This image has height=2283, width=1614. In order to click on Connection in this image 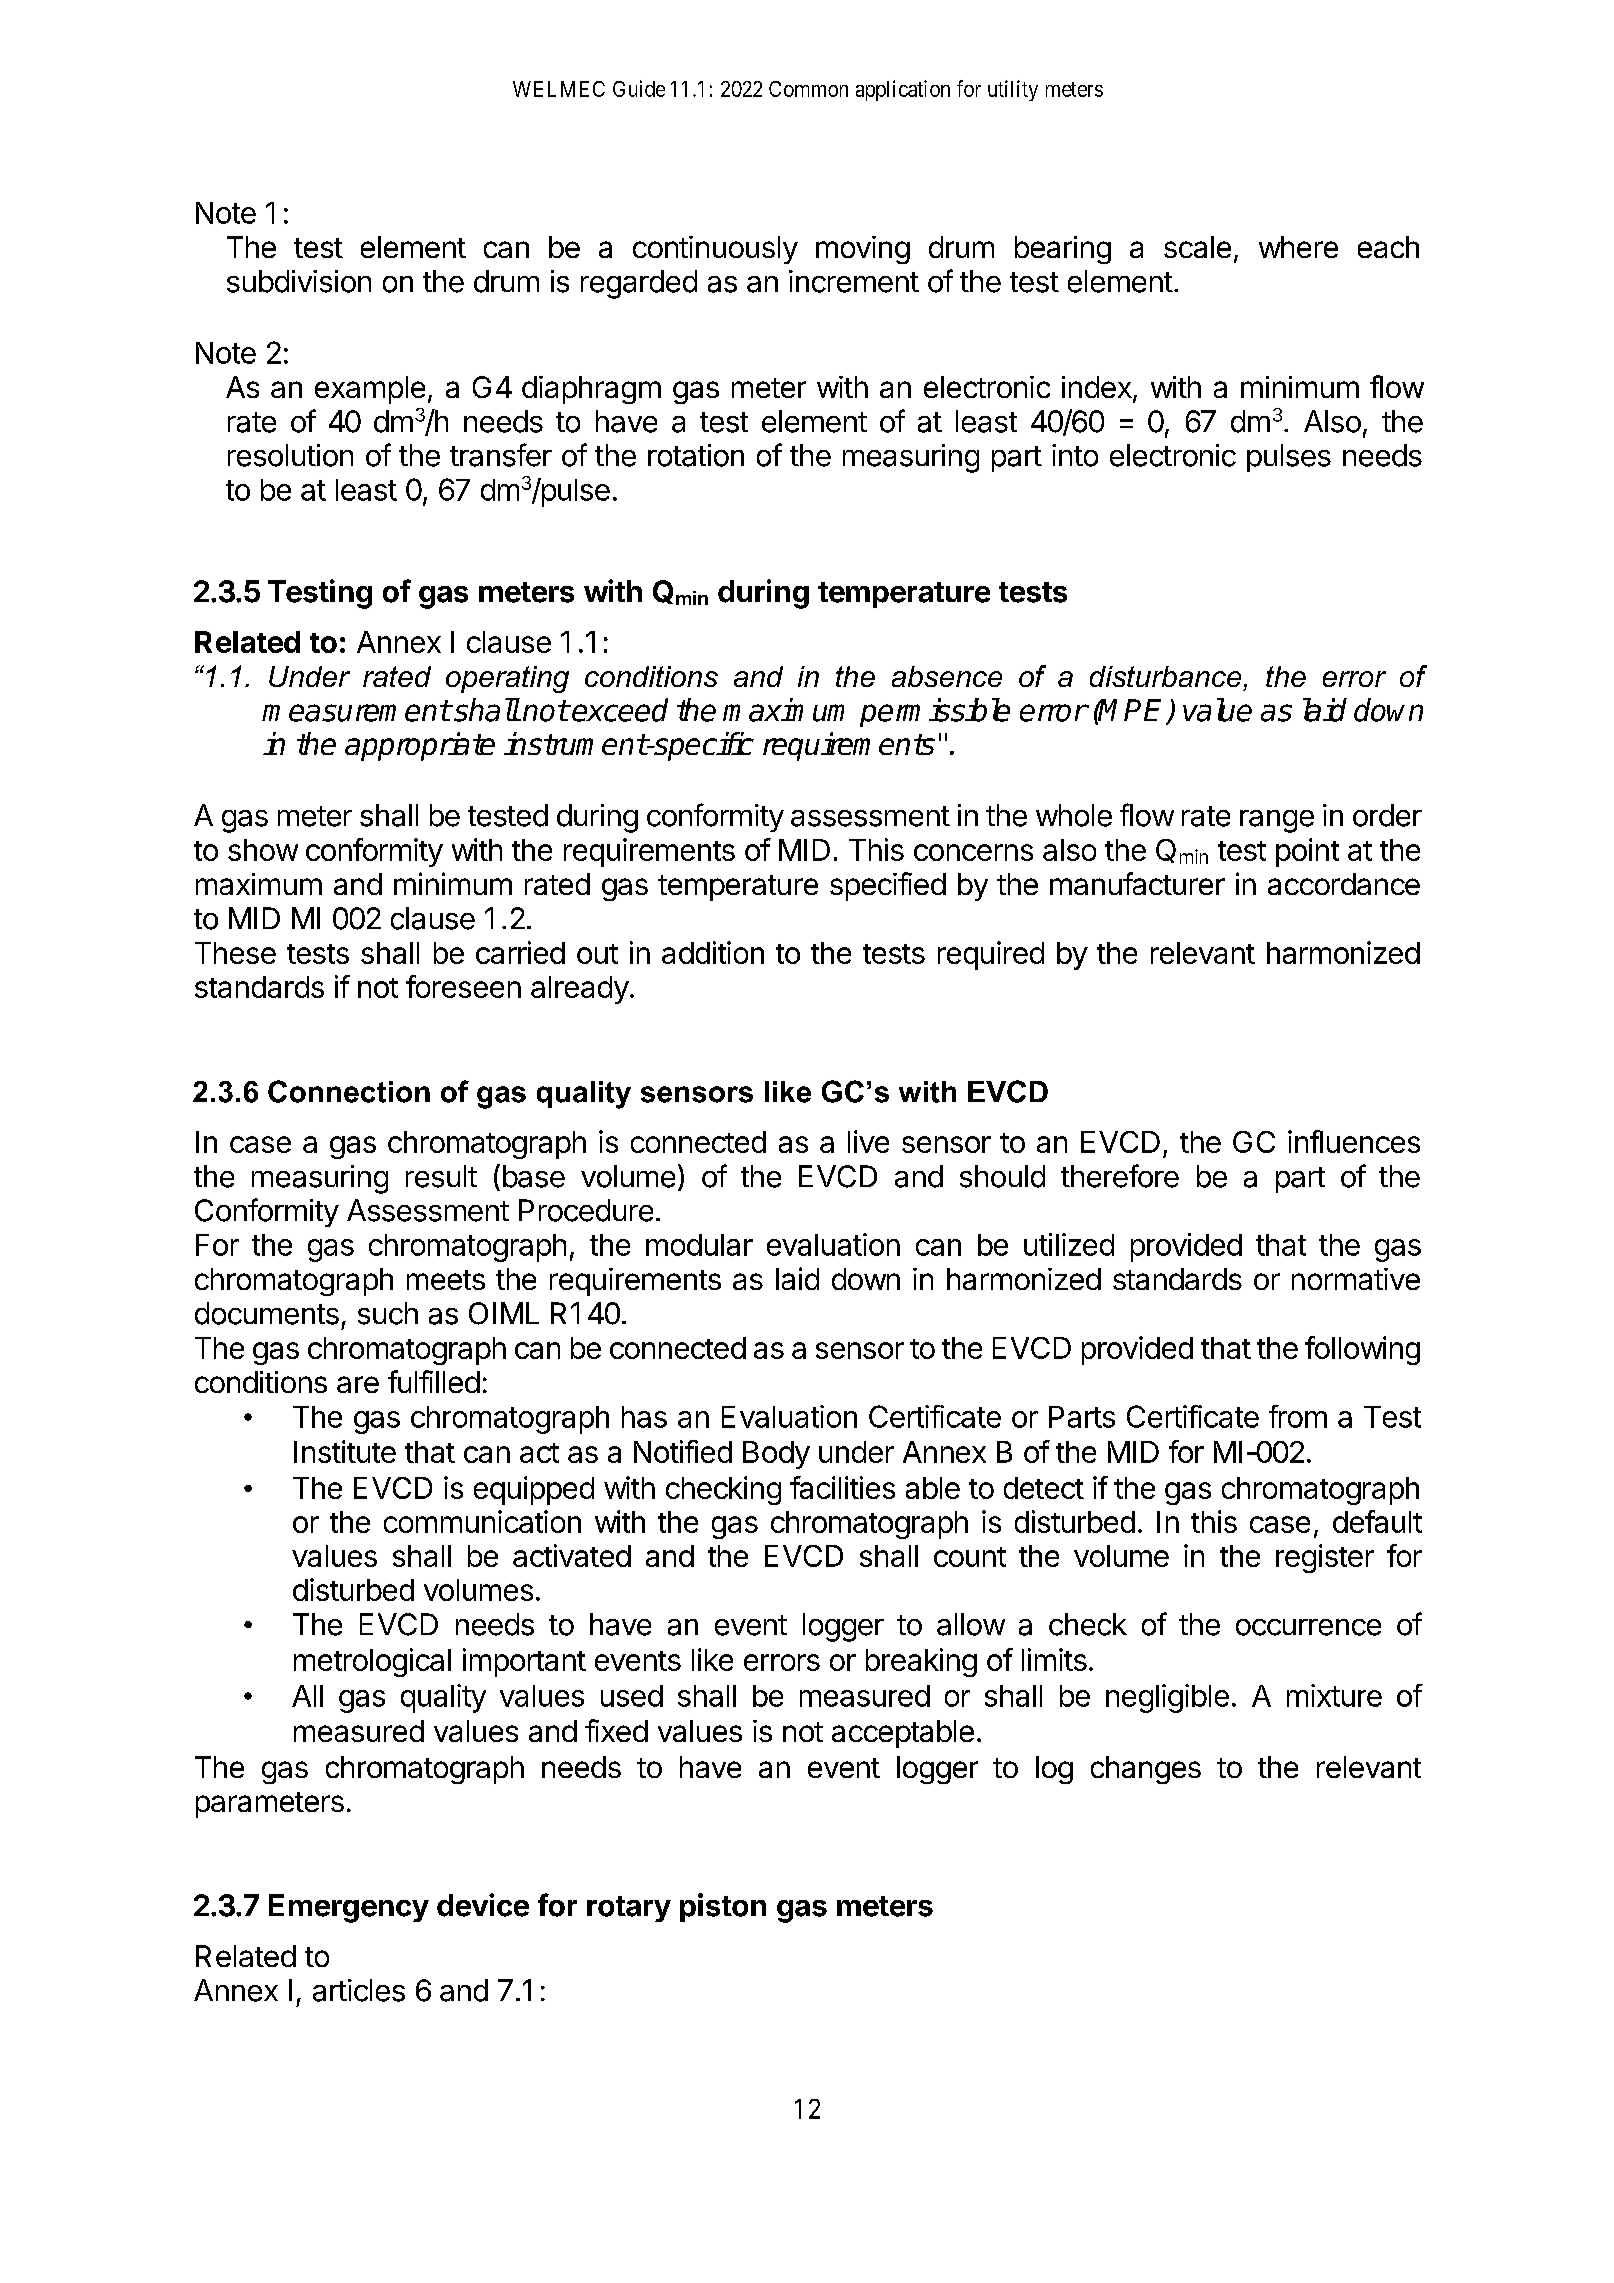, I will do `click(349, 1091)`.
